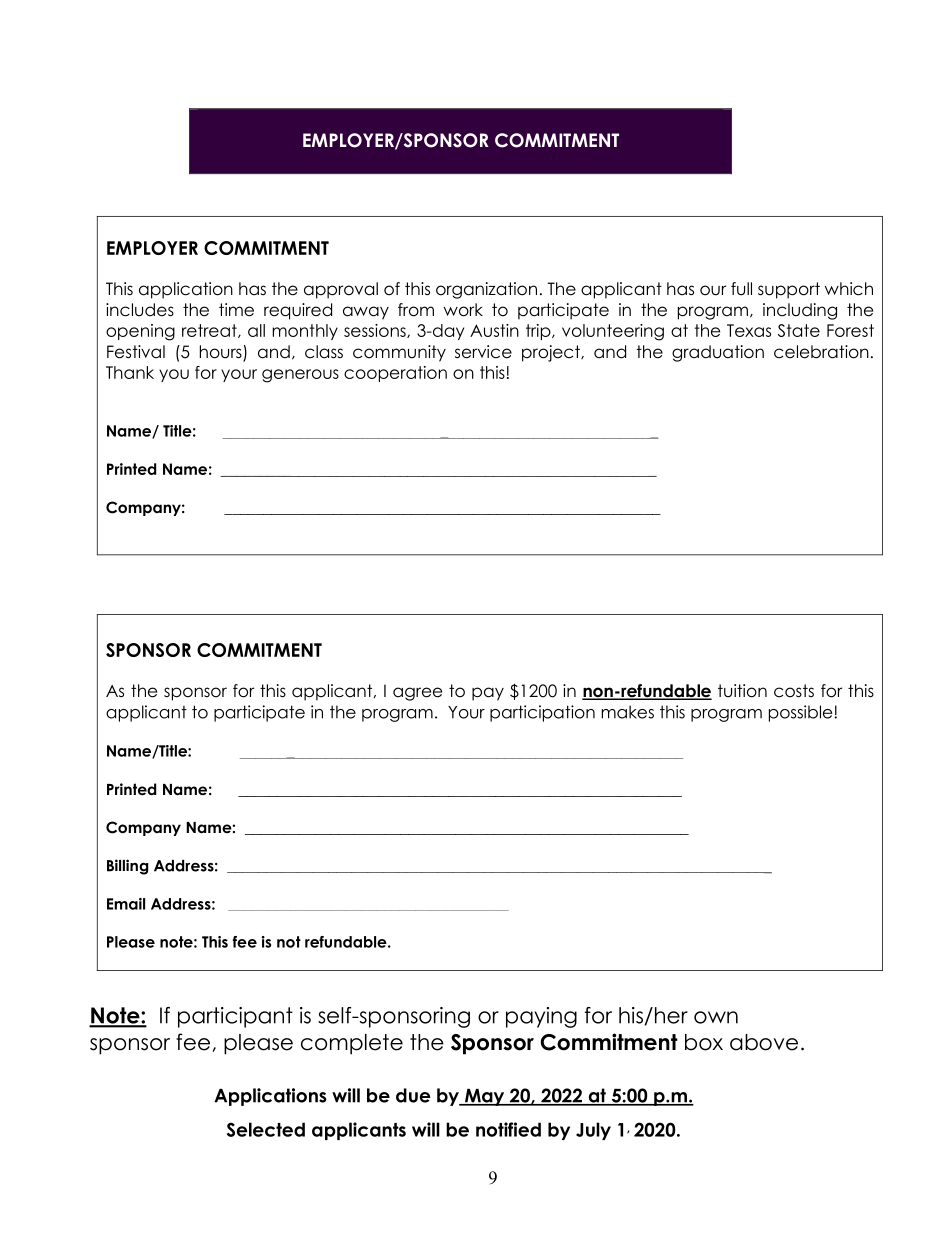  What do you see at coordinates (484, 1097) in the screenshot?
I see `May` at bounding box center [484, 1097].
